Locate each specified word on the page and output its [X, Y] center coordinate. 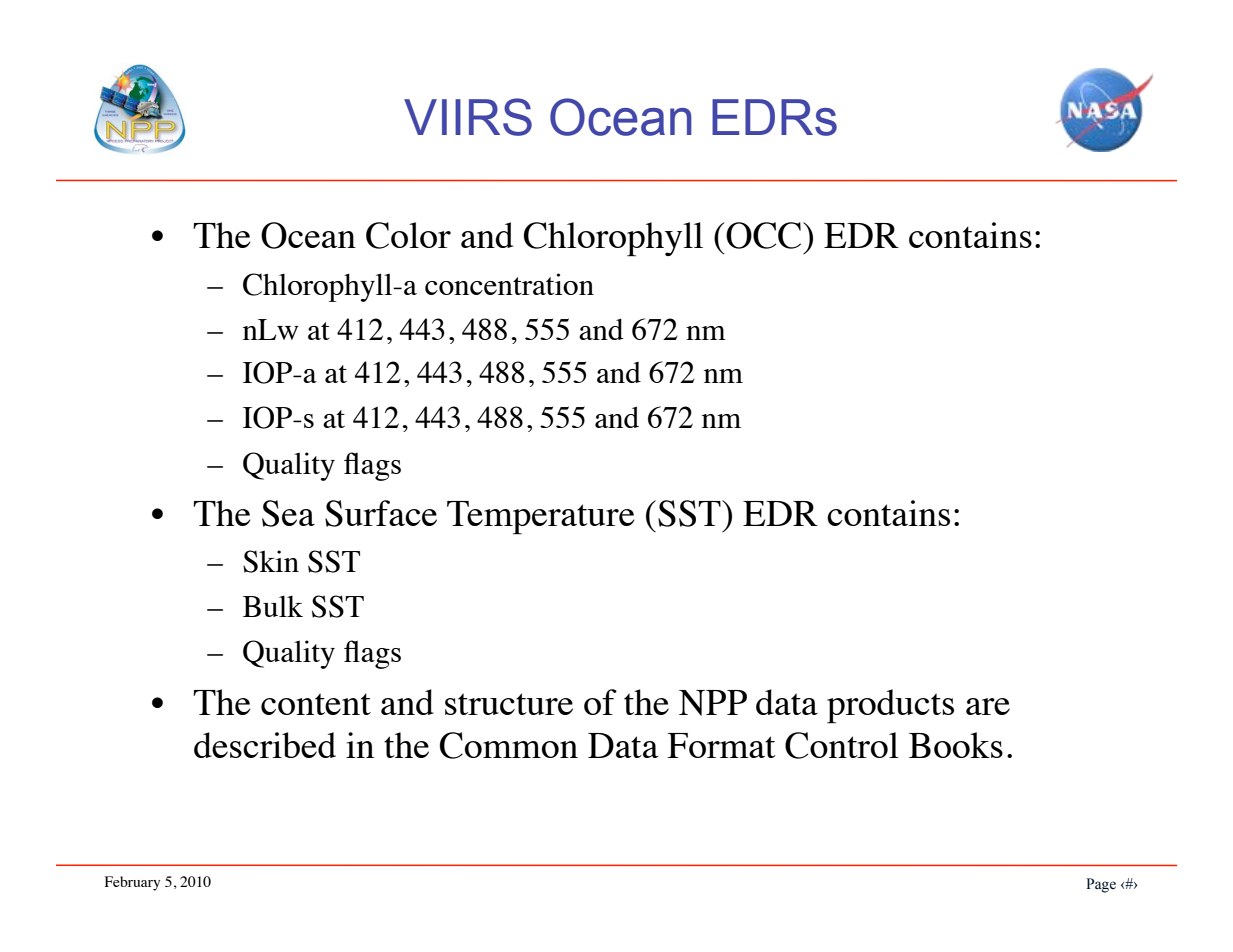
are [988, 706]
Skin [271, 561]
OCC [765, 235]
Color [408, 235]
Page [1101, 885]
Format [721, 745]
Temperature [541, 518]
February [132, 883]
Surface [381, 513]
